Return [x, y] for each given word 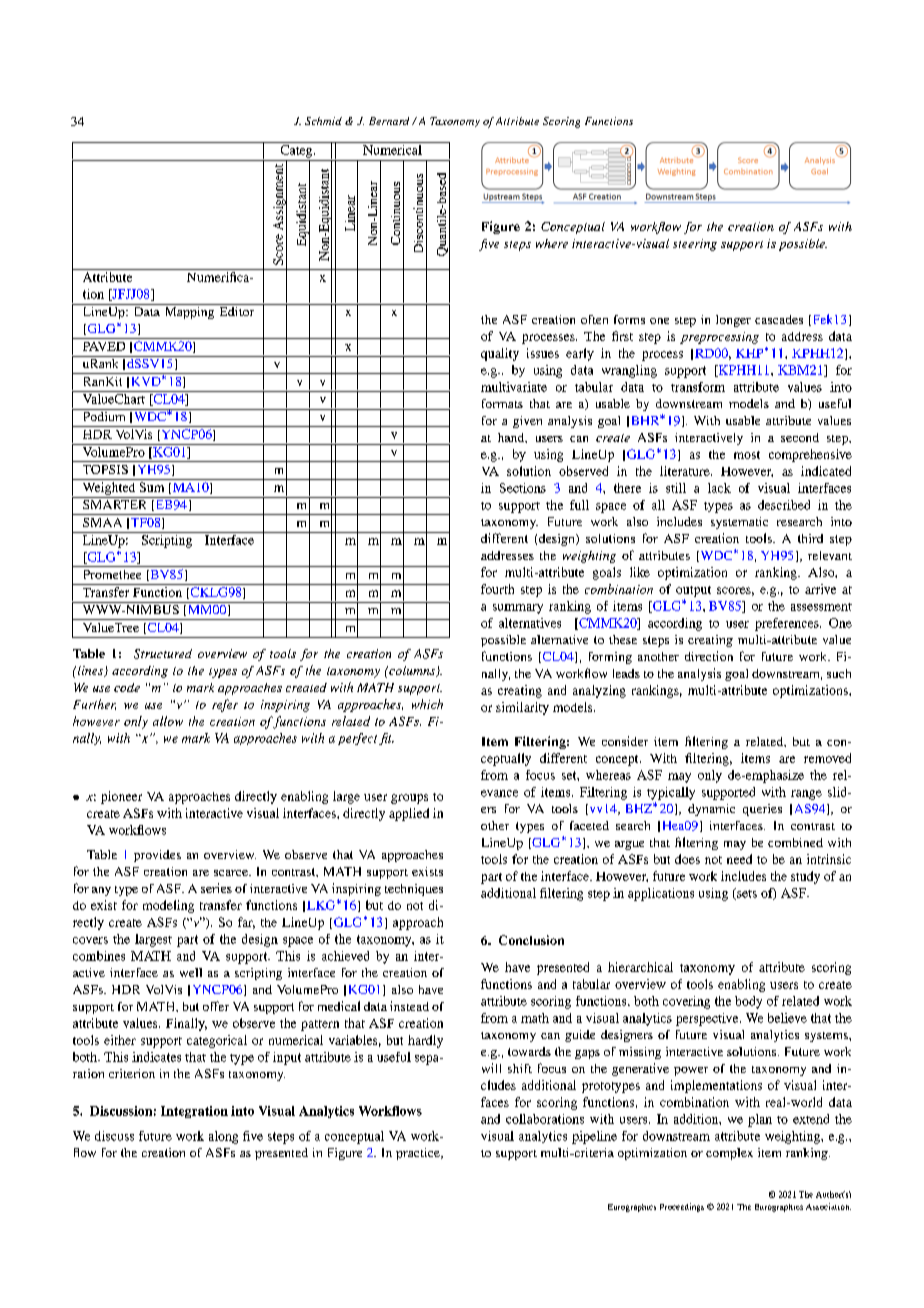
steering [695, 245]
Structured [163, 654]
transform [698, 387]
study [805, 877]
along [223, 1137]
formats [502, 403]
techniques [414, 890]
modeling [168, 906]
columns [412, 671]
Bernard [389, 121]
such [839, 673]
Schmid [323, 121]
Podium [104, 415]
